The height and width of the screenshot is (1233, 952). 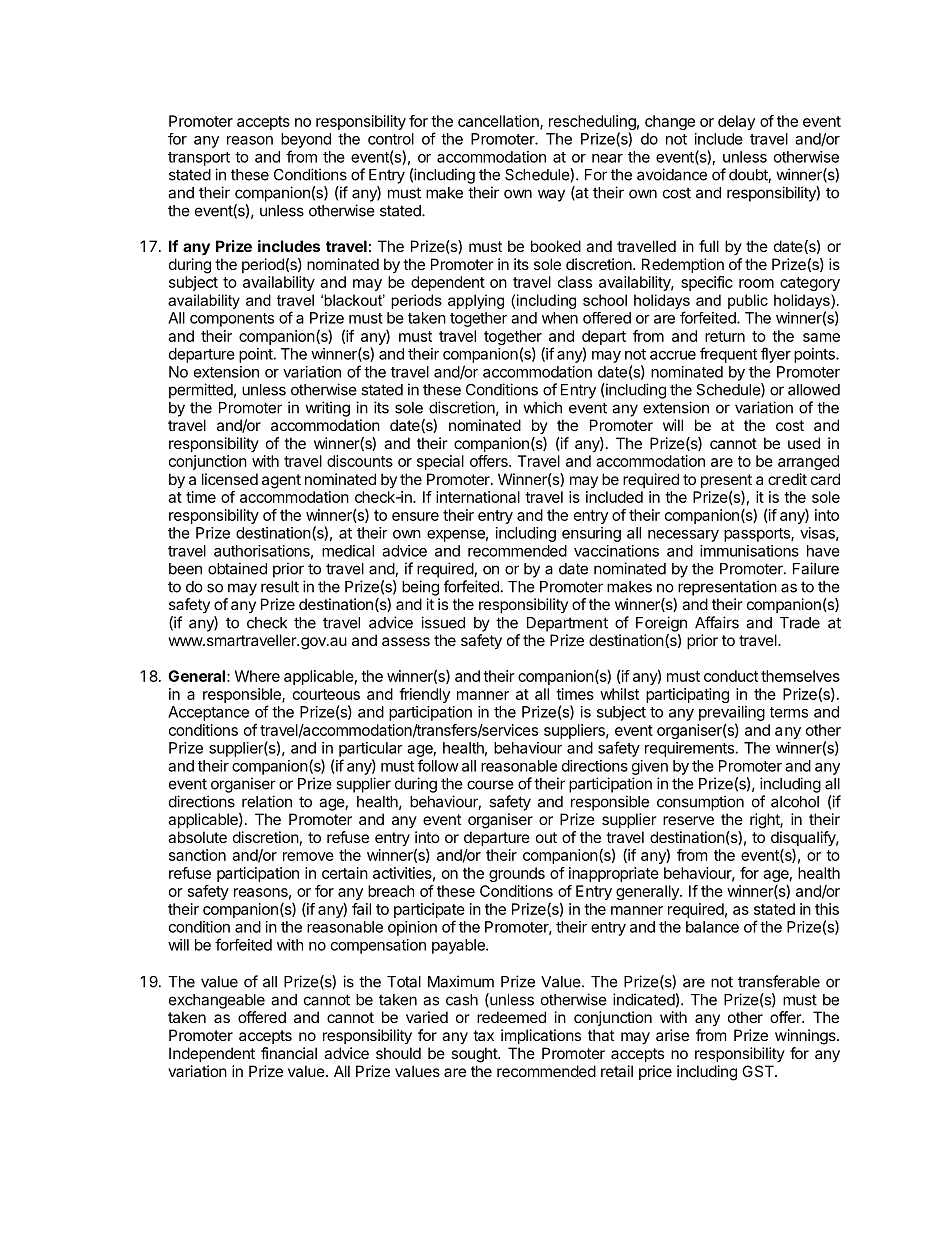 What do you see at coordinates (280, 587) in the screenshot?
I see `result` at bounding box center [280, 587].
